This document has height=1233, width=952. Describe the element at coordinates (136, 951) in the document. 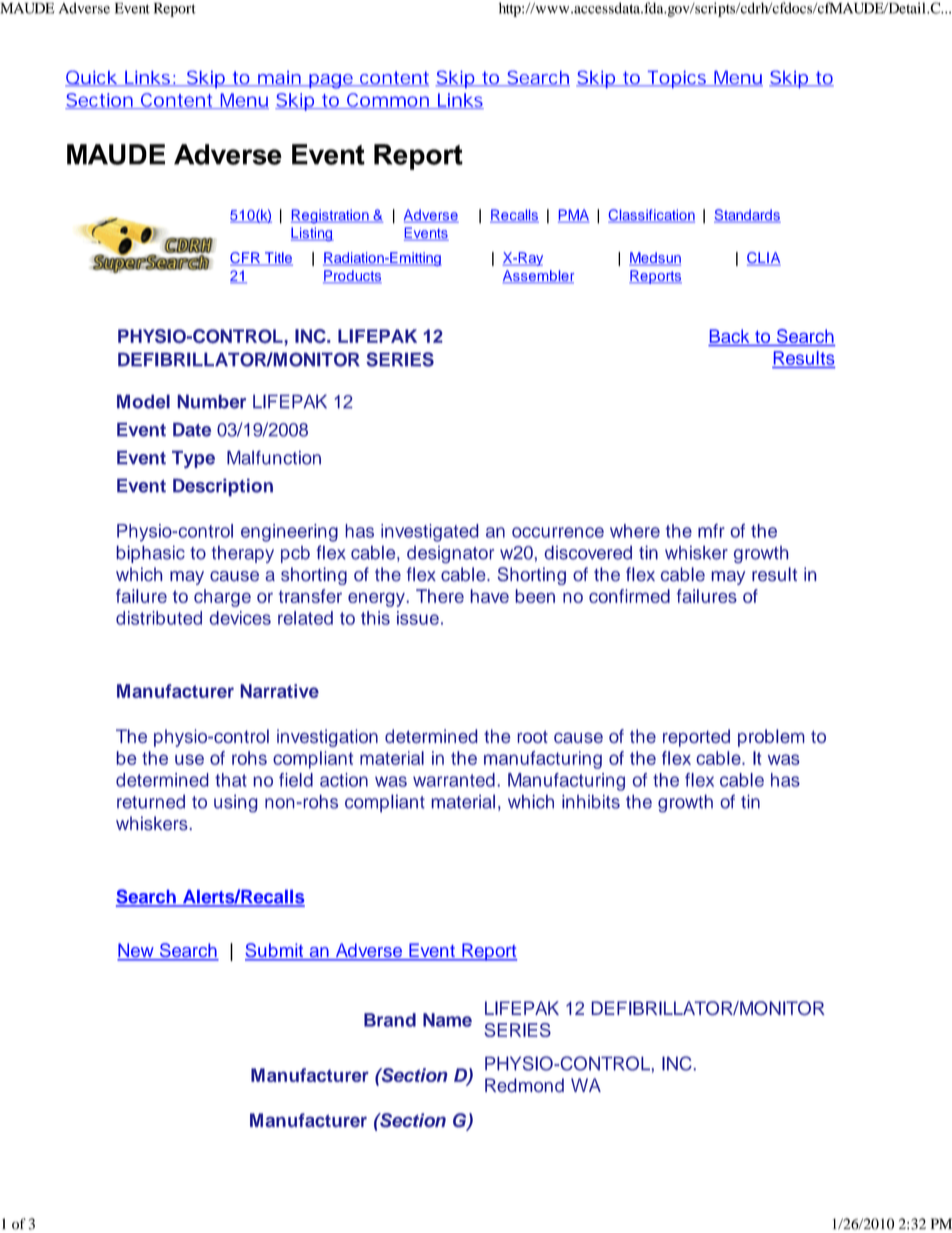

I see `New` at that location.
